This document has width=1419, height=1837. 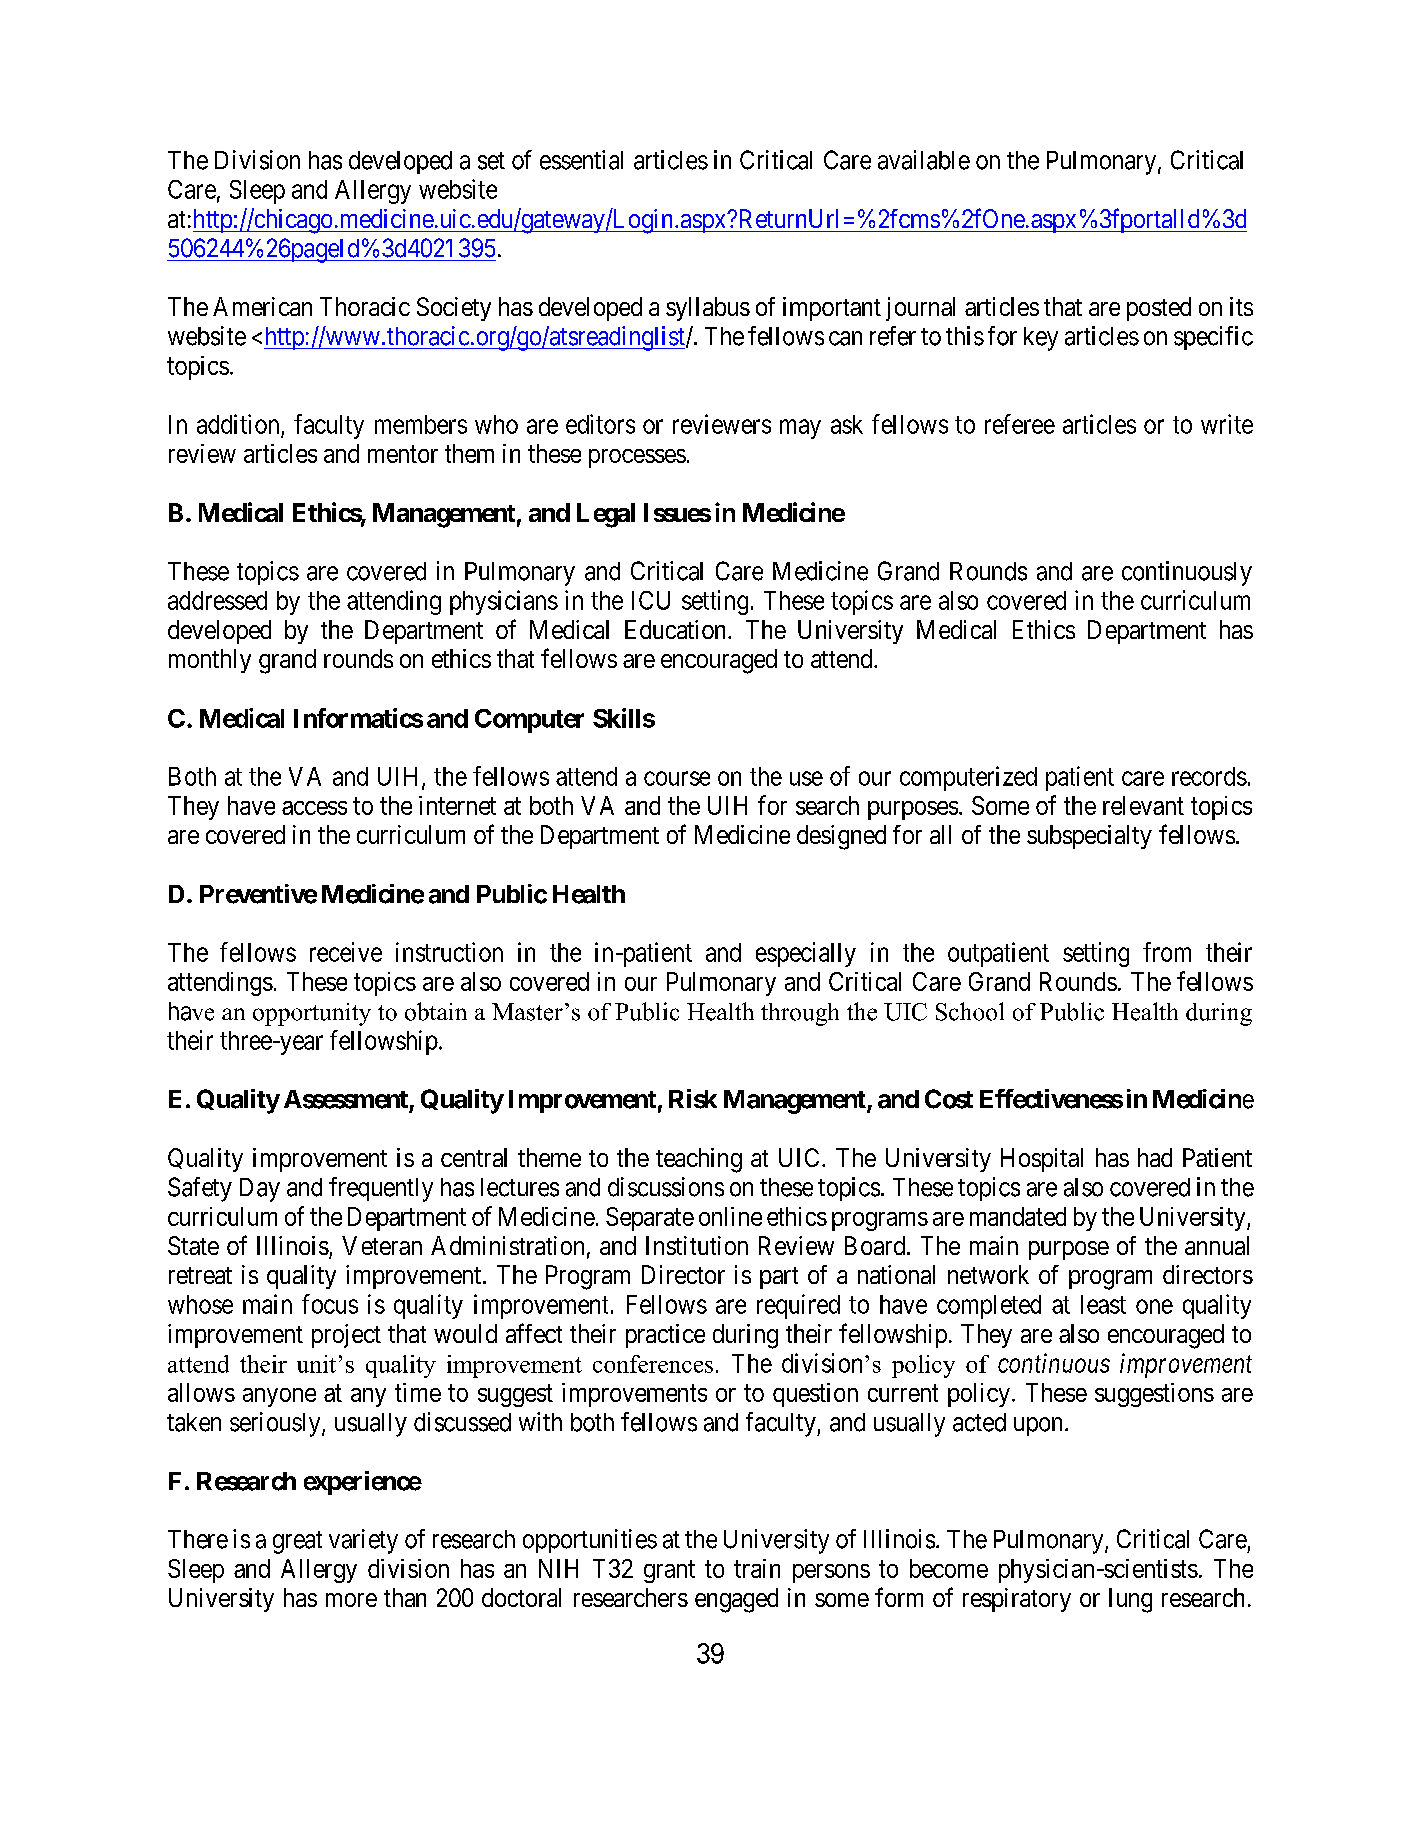 What do you see at coordinates (314, 808) in the document?
I see `access` at bounding box center [314, 808].
